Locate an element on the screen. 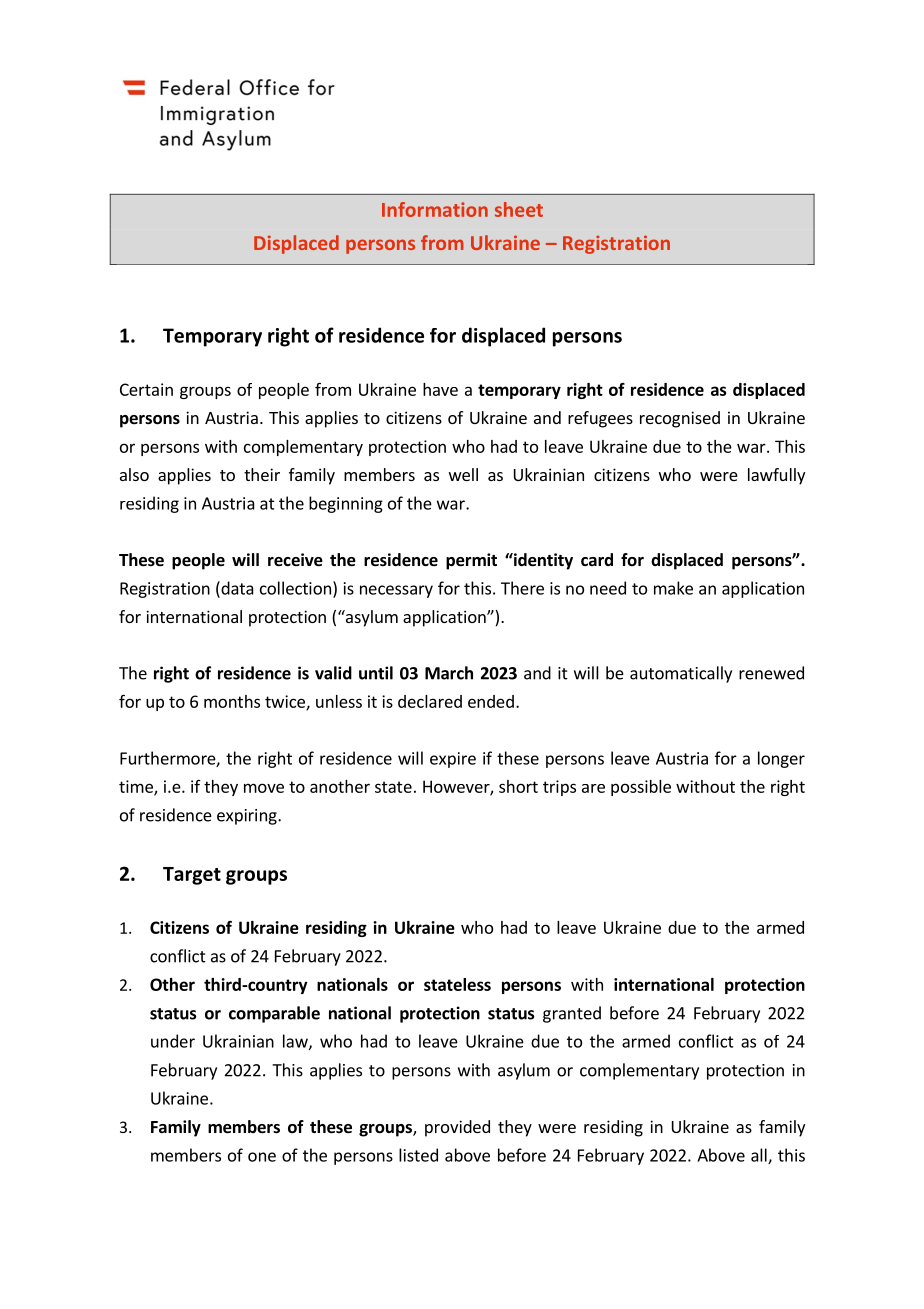  possible is located at coordinates (641, 788).
